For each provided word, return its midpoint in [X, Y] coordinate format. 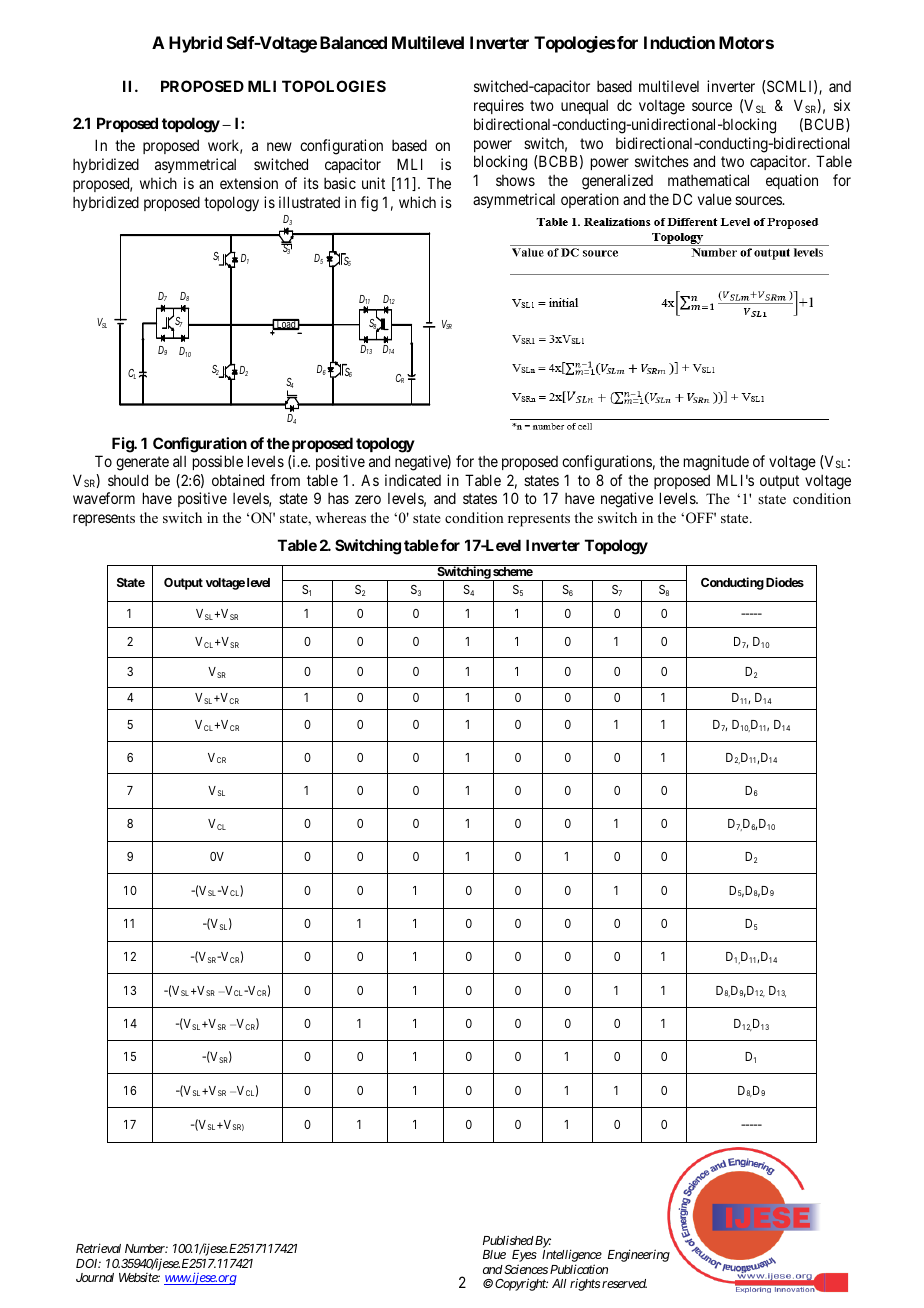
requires [499, 106]
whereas [341, 517]
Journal [95, 1277]
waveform [104, 498]
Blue [494, 1254]
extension [249, 183]
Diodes [785, 582]
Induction [679, 42]
